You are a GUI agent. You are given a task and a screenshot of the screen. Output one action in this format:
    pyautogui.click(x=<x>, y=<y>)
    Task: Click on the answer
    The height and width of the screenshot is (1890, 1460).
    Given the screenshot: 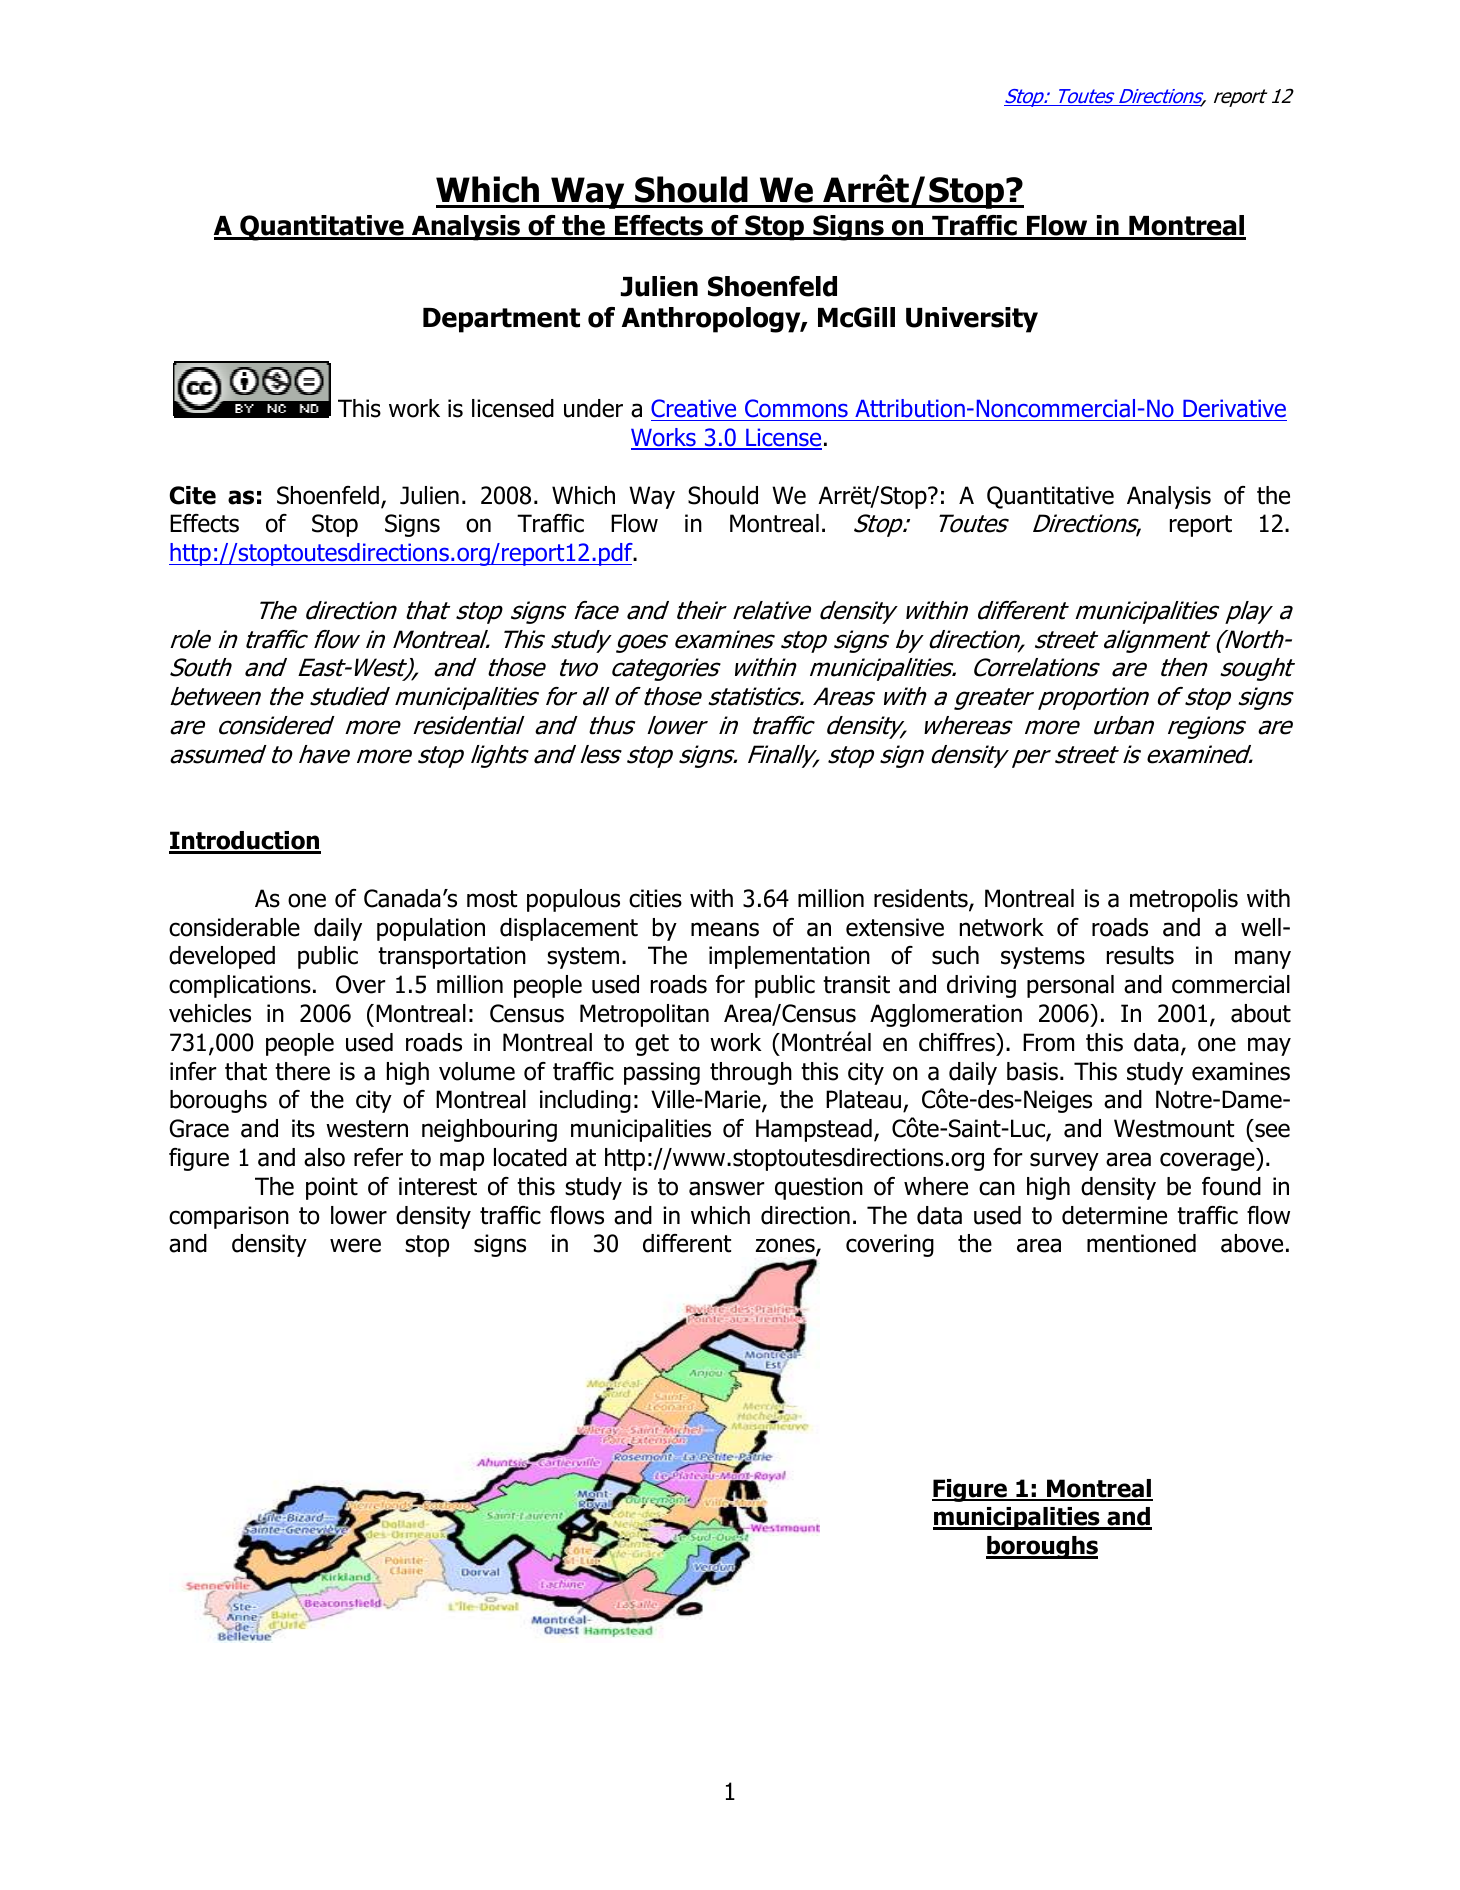 What is the action you would take?
    pyautogui.click(x=726, y=1188)
